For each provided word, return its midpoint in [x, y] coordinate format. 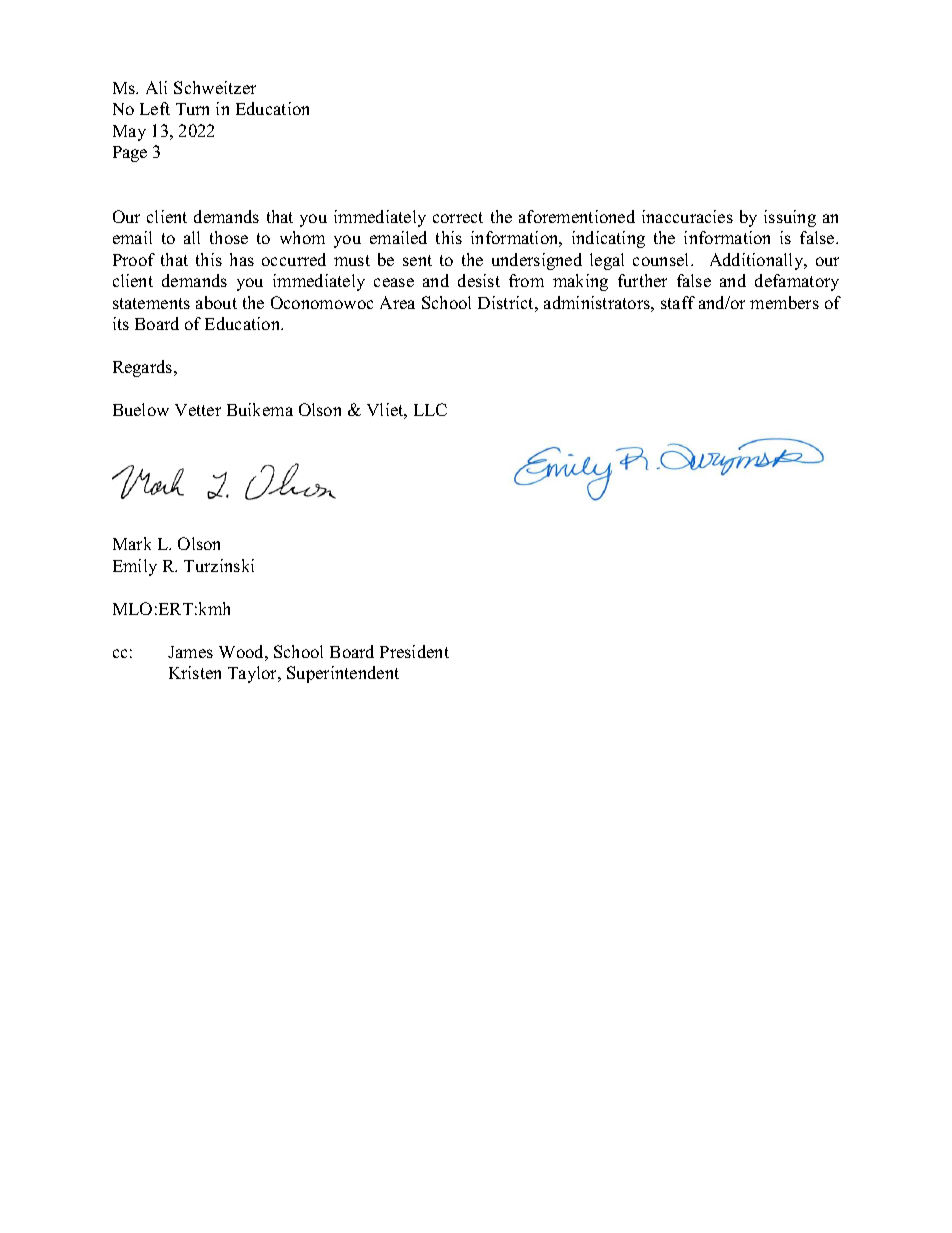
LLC [430, 409]
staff [678, 302]
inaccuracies [687, 216]
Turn [192, 109]
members [784, 302]
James [190, 652]
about [216, 302]
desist [479, 280]
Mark [132, 543]
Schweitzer [215, 87]
